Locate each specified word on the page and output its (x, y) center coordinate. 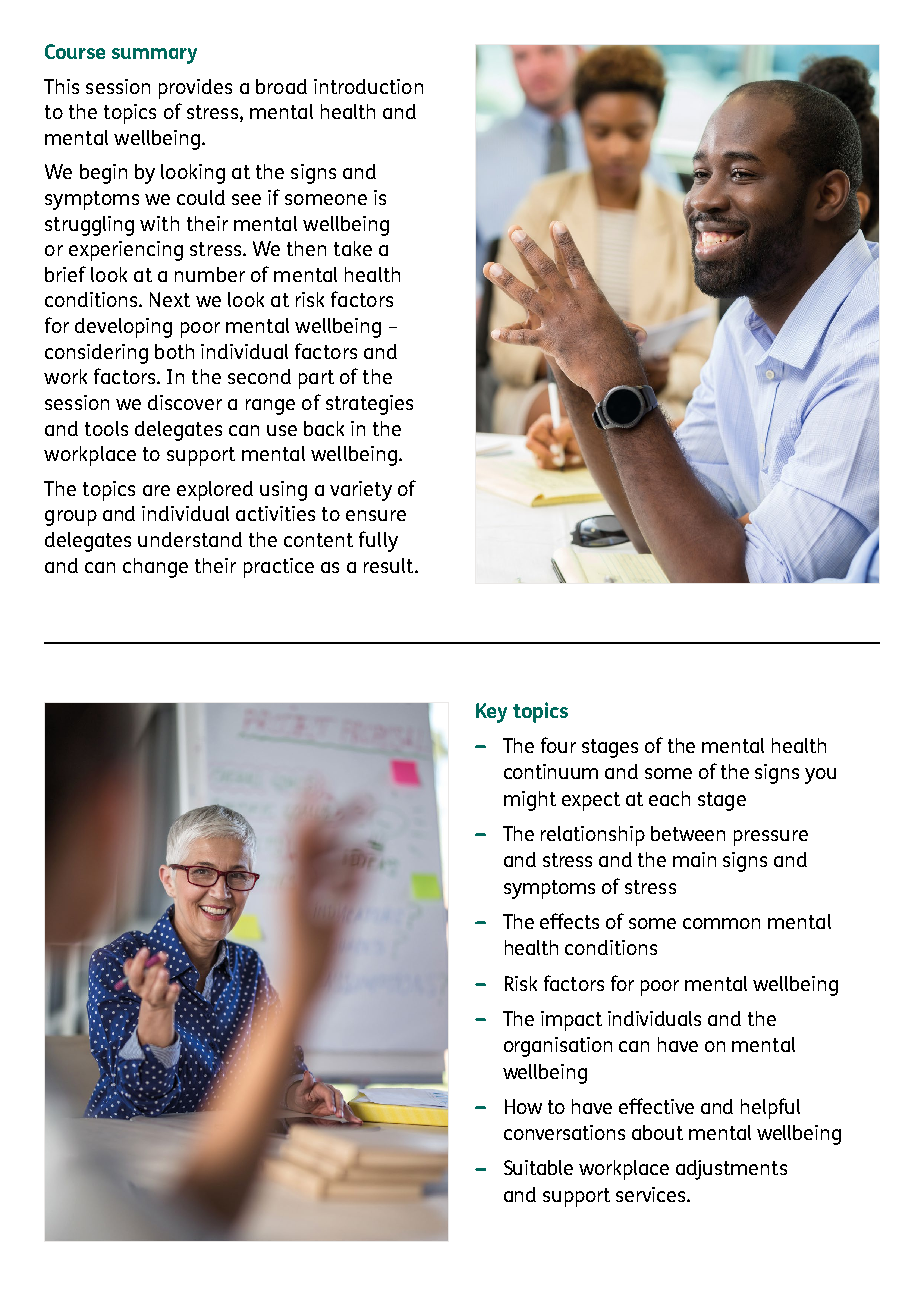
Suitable (538, 1167)
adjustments (731, 1170)
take (353, 248)
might (530, 801)
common (721, 923)
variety (361, 491)
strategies (369, 405)
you (820, 776)
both (174, 351)
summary (154, 56)
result (390, 565)
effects (569, 921)
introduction (368, 86)
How (523, 1106)
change (155, 568)
